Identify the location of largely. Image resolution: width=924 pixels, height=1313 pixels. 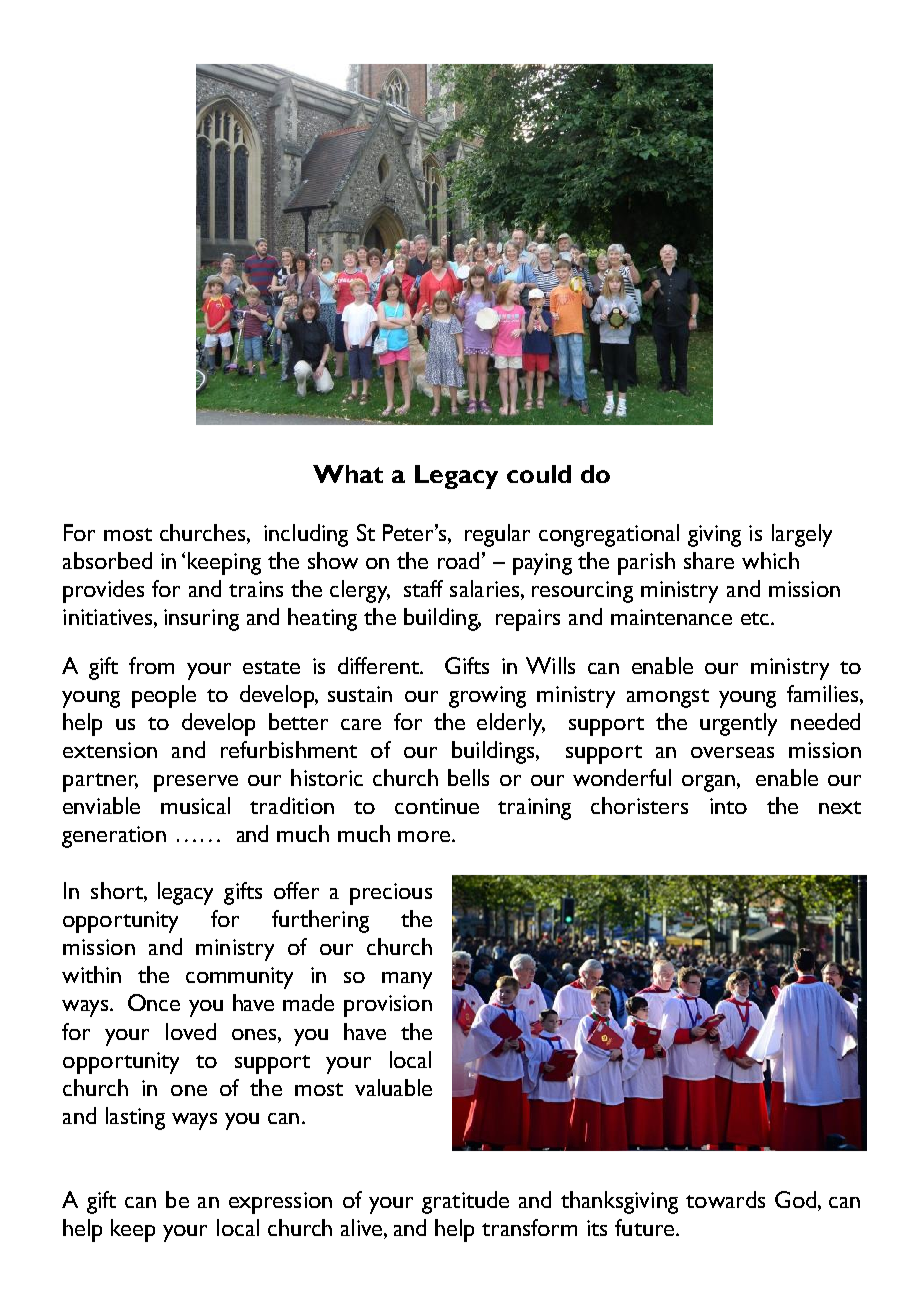
(802, 535).
